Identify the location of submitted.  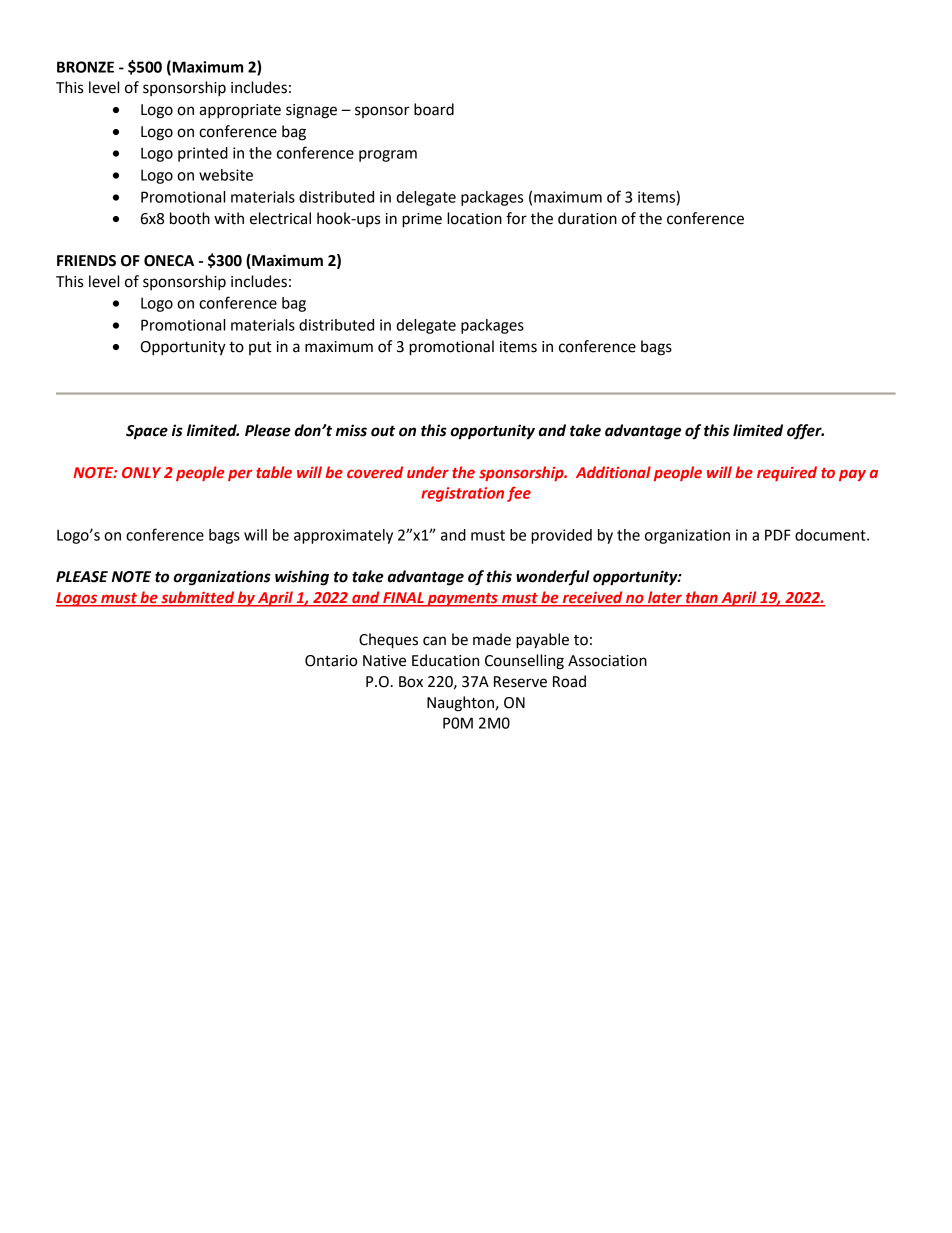
(197, 598).
